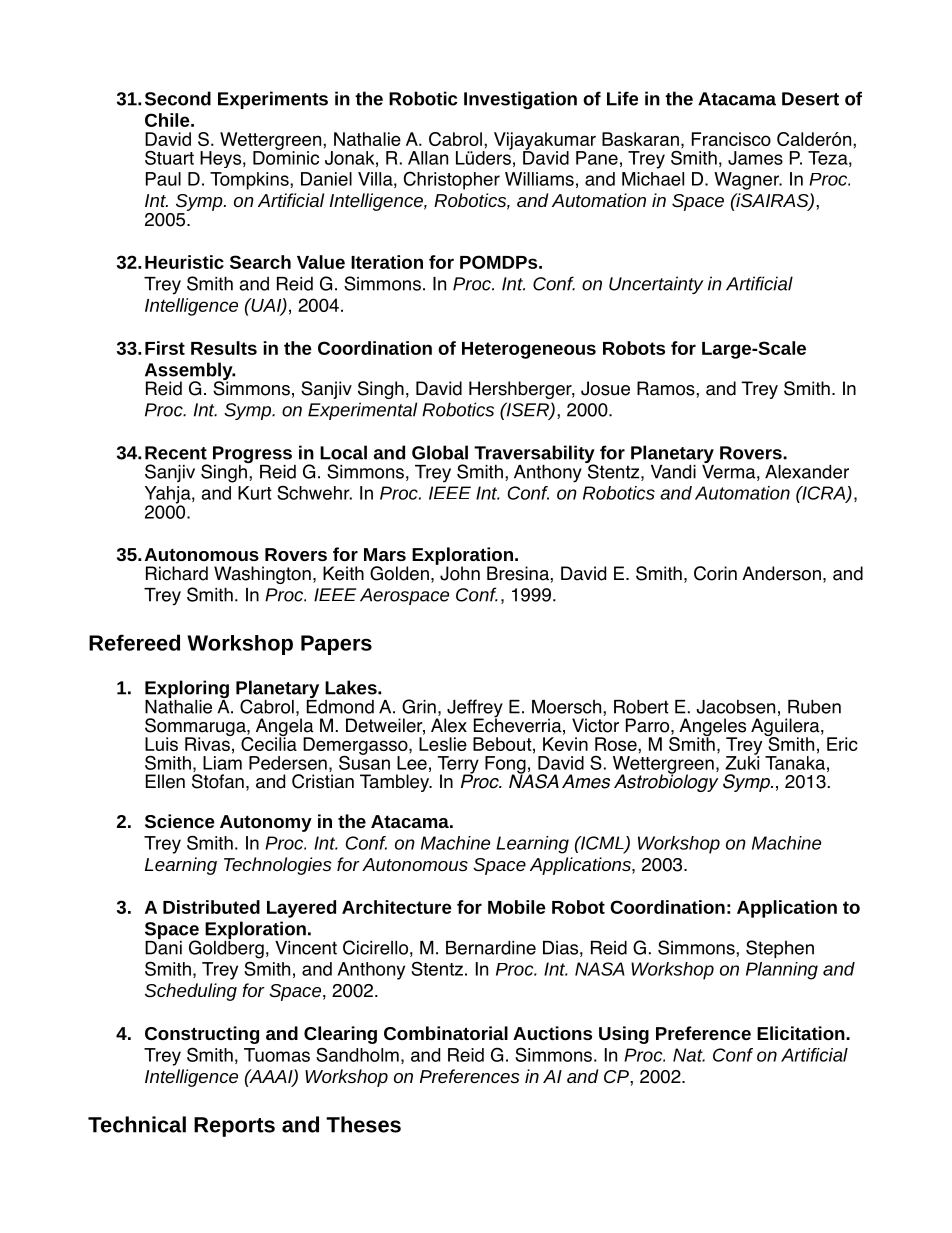 This image has height=1233, width=952. I want to click on Investigation, so click(520, 100).
